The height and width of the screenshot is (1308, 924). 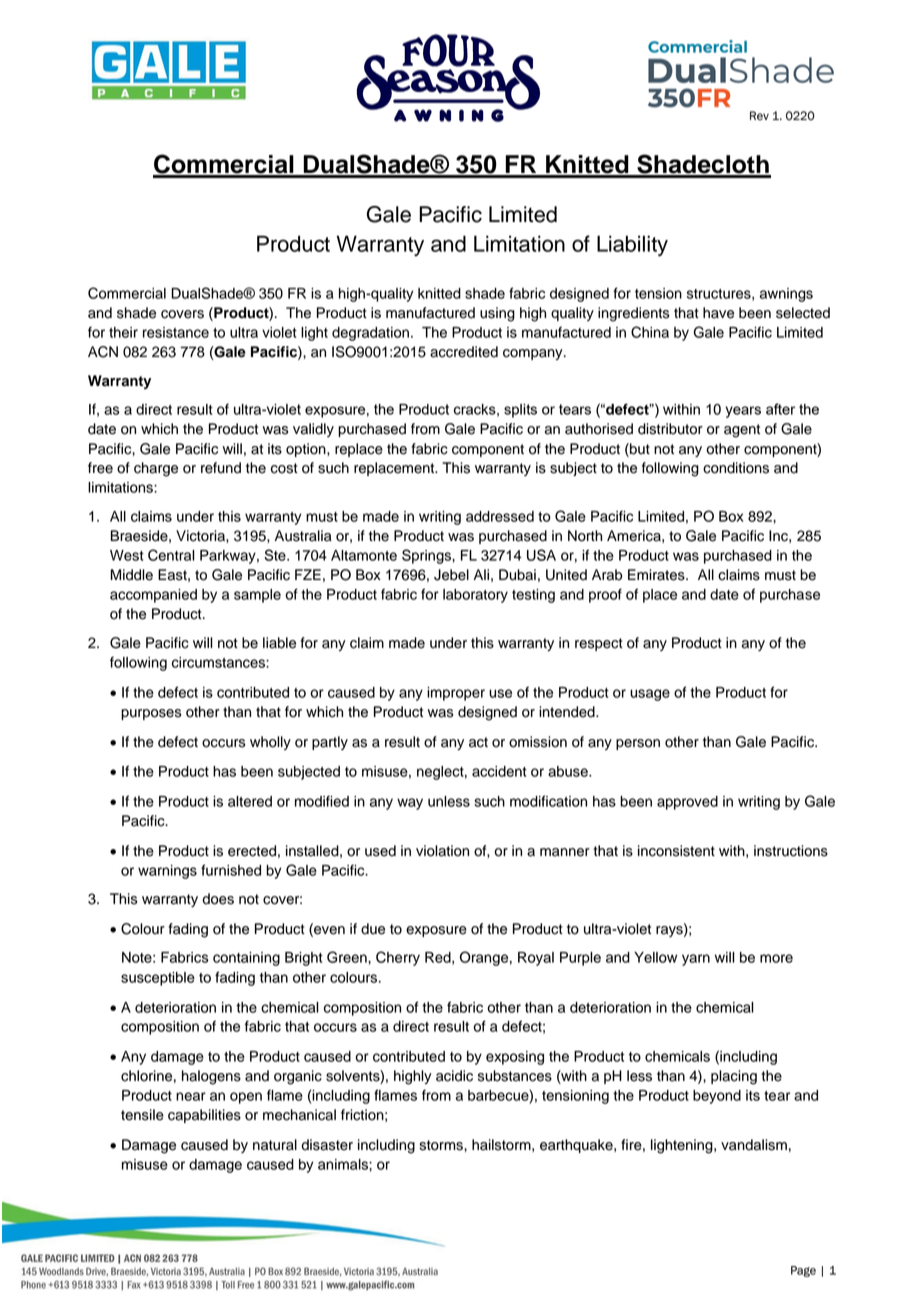 What do you see at coordinates (742, 431) in the screenshot?
I see `agent` at bounding box center [742, 431].
